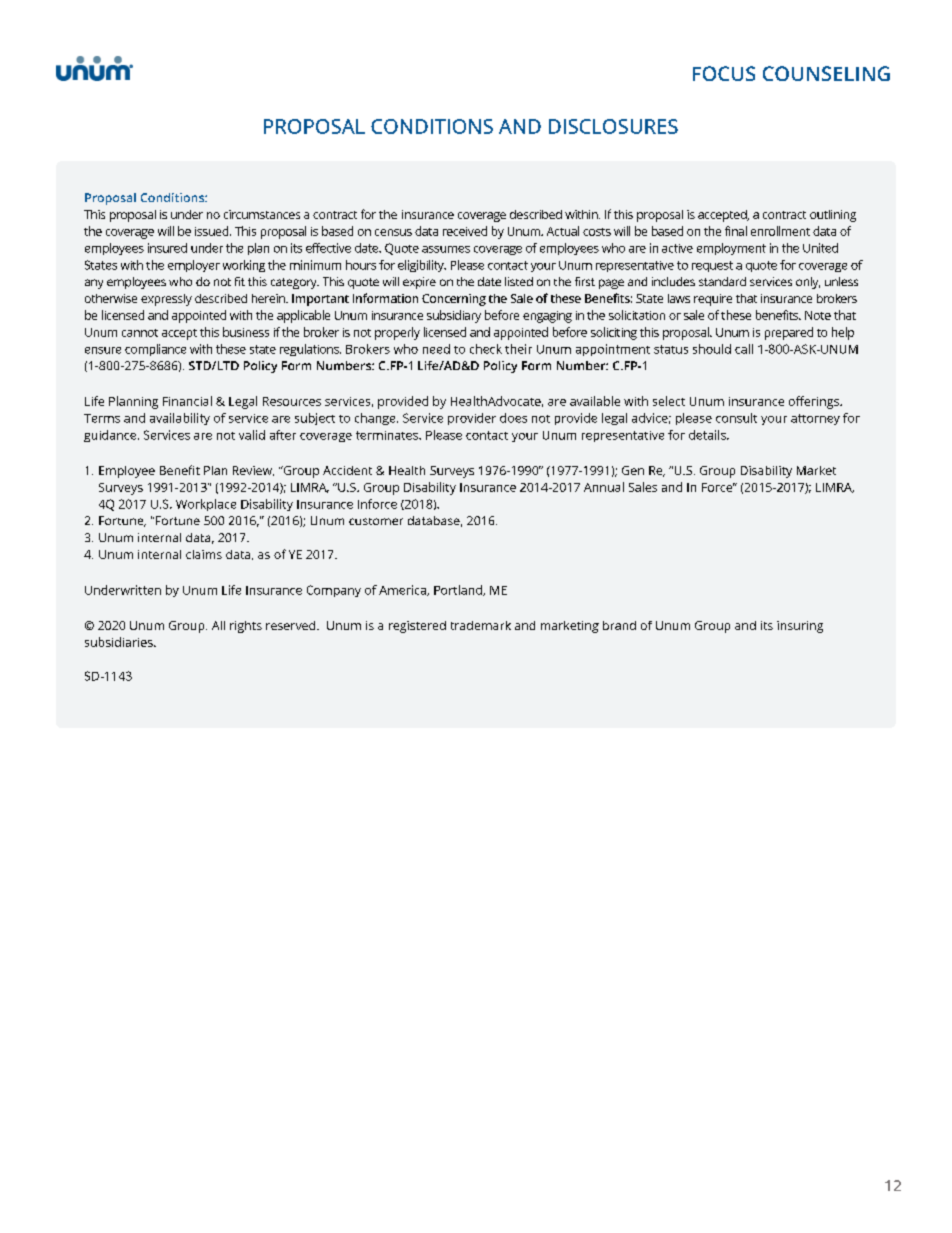 Image resolution: width=952 pixels, height=1233 pixels. I want to click on Gen, so click(633, 470).
